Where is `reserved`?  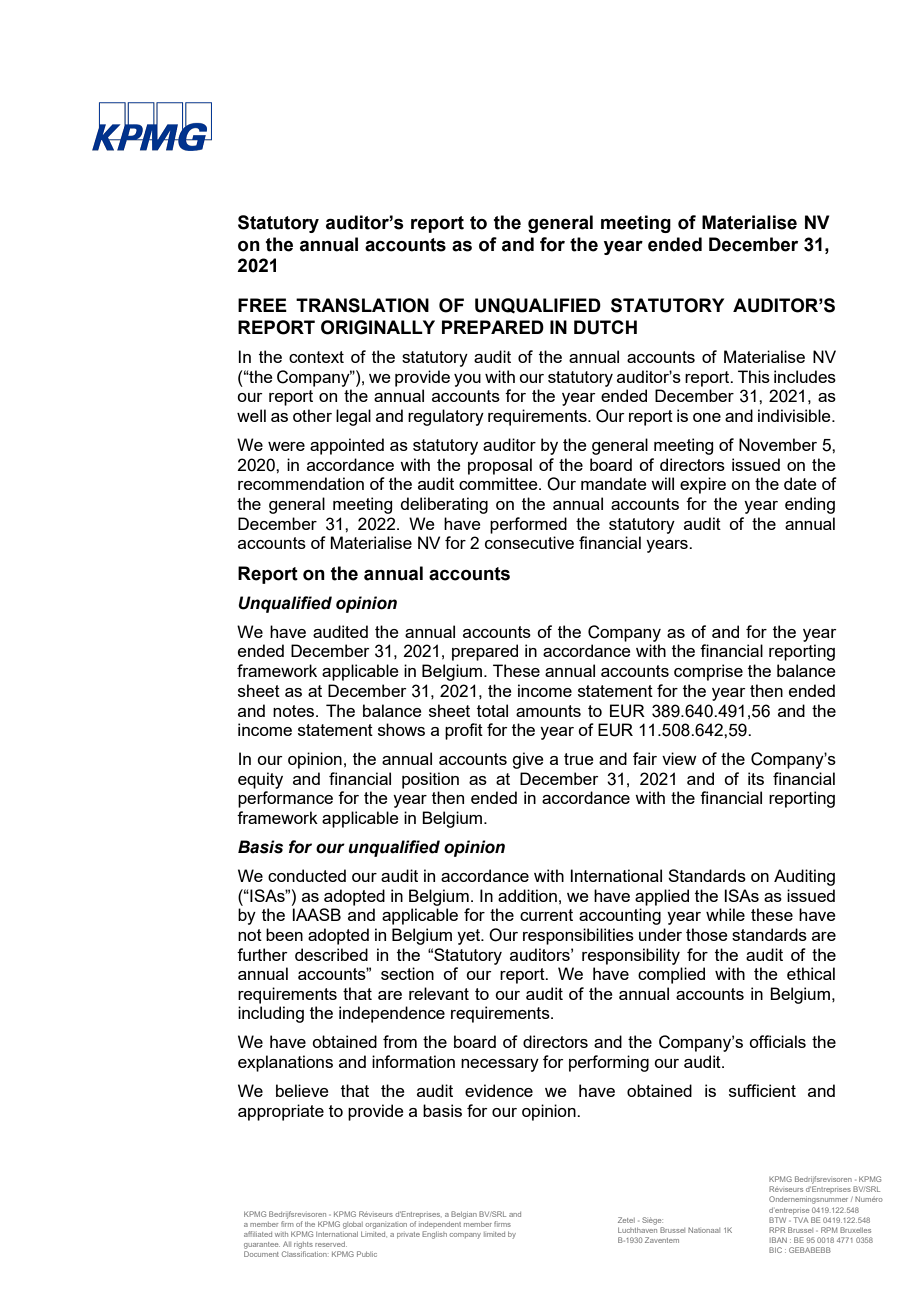 reserved is located at coordinates (331, 1244).
